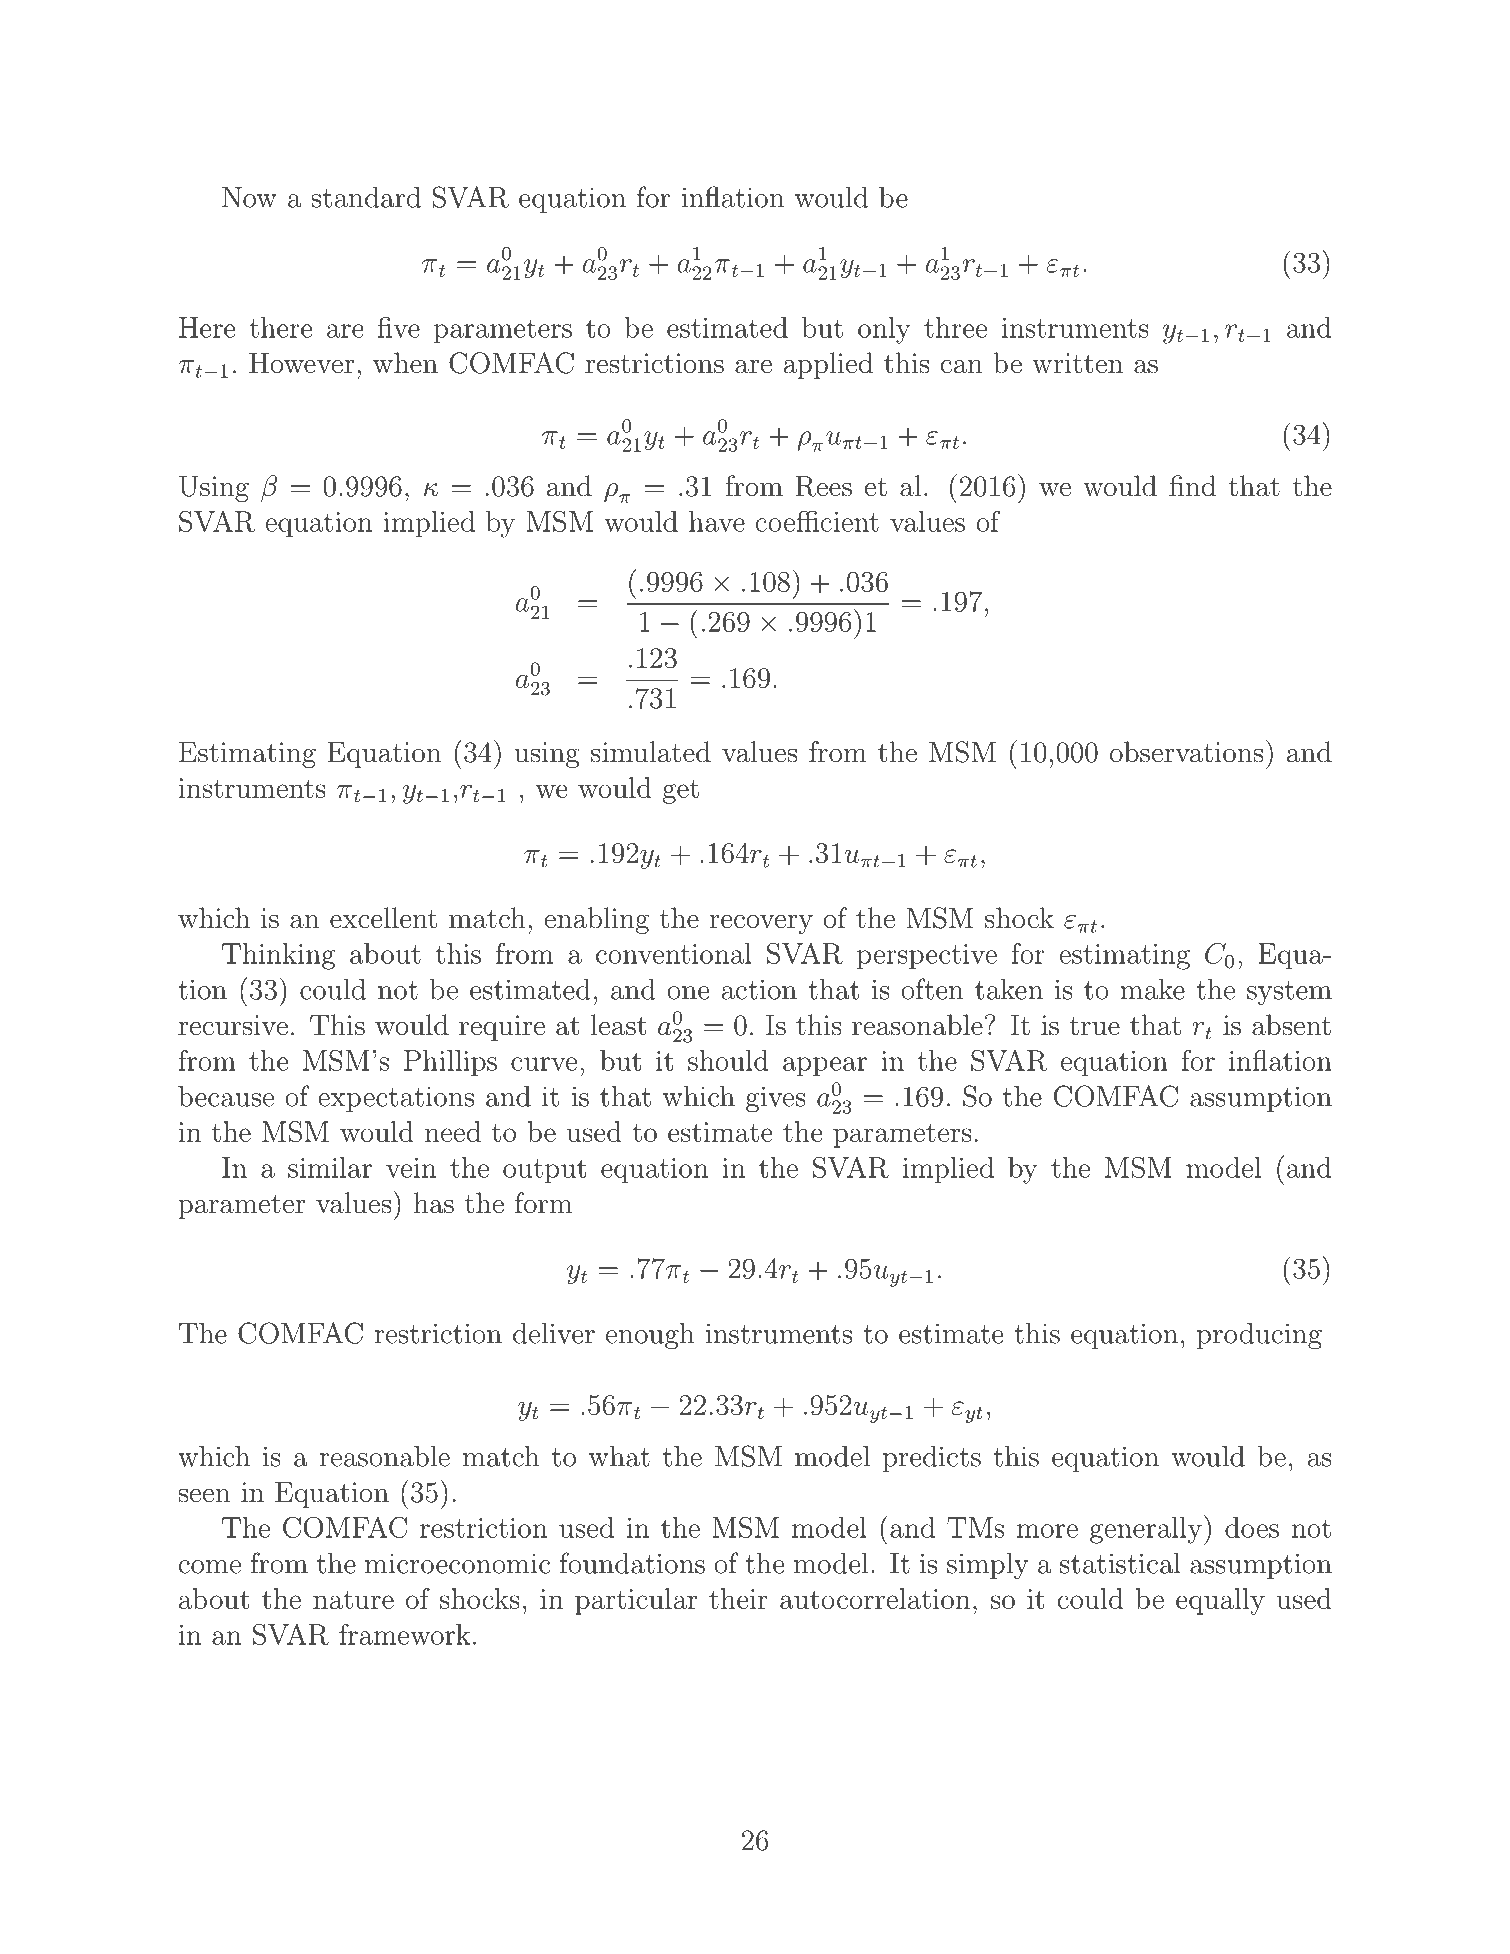 Image resolution: width=1510 pixels, height=1954 pixels. I want to click on their, so click(738, 1598).
